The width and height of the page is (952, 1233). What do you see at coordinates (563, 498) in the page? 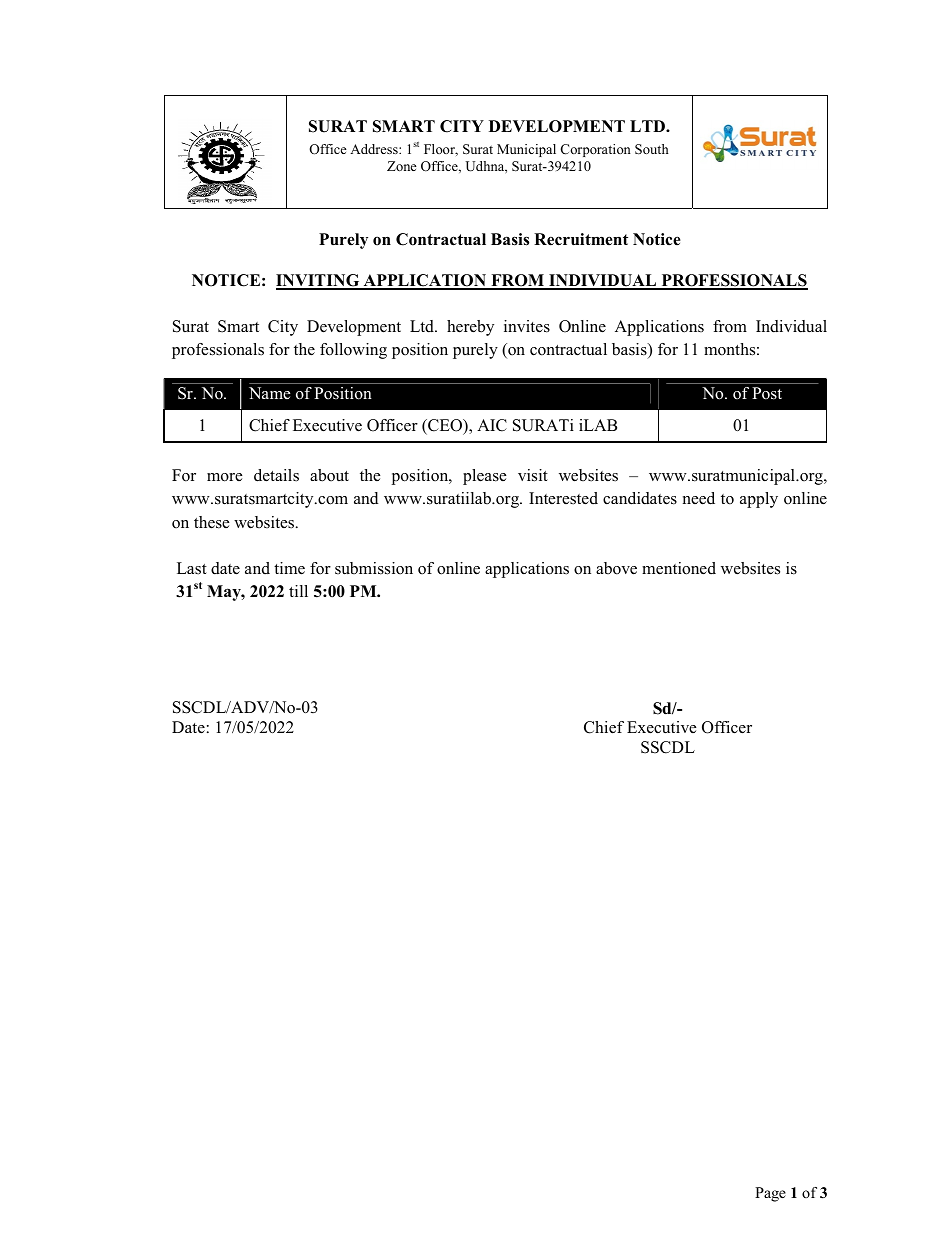
I see `Interested` at bounding box center [563, 498].
